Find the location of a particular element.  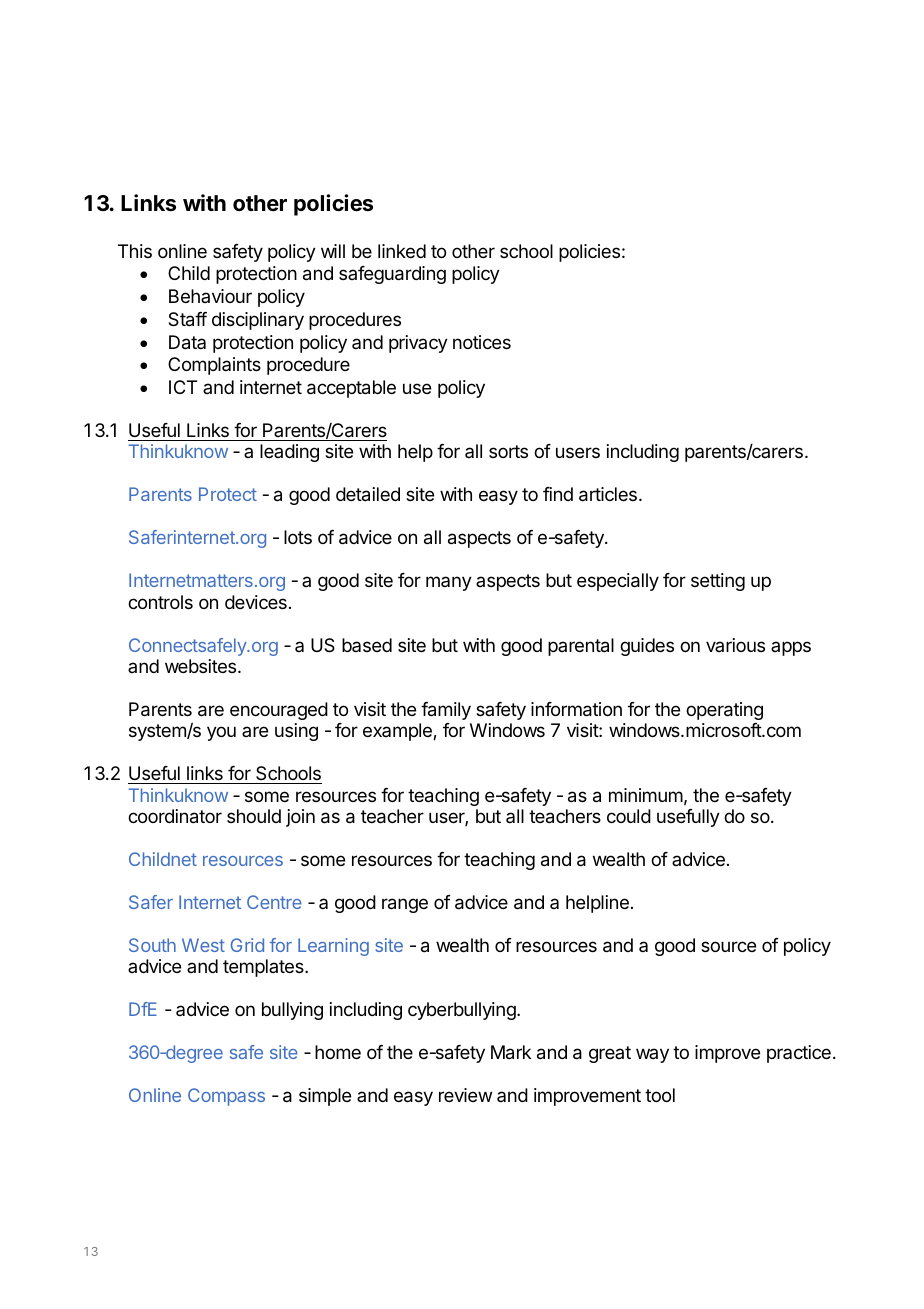

Behaviour is located at coordinates (210, 296).
